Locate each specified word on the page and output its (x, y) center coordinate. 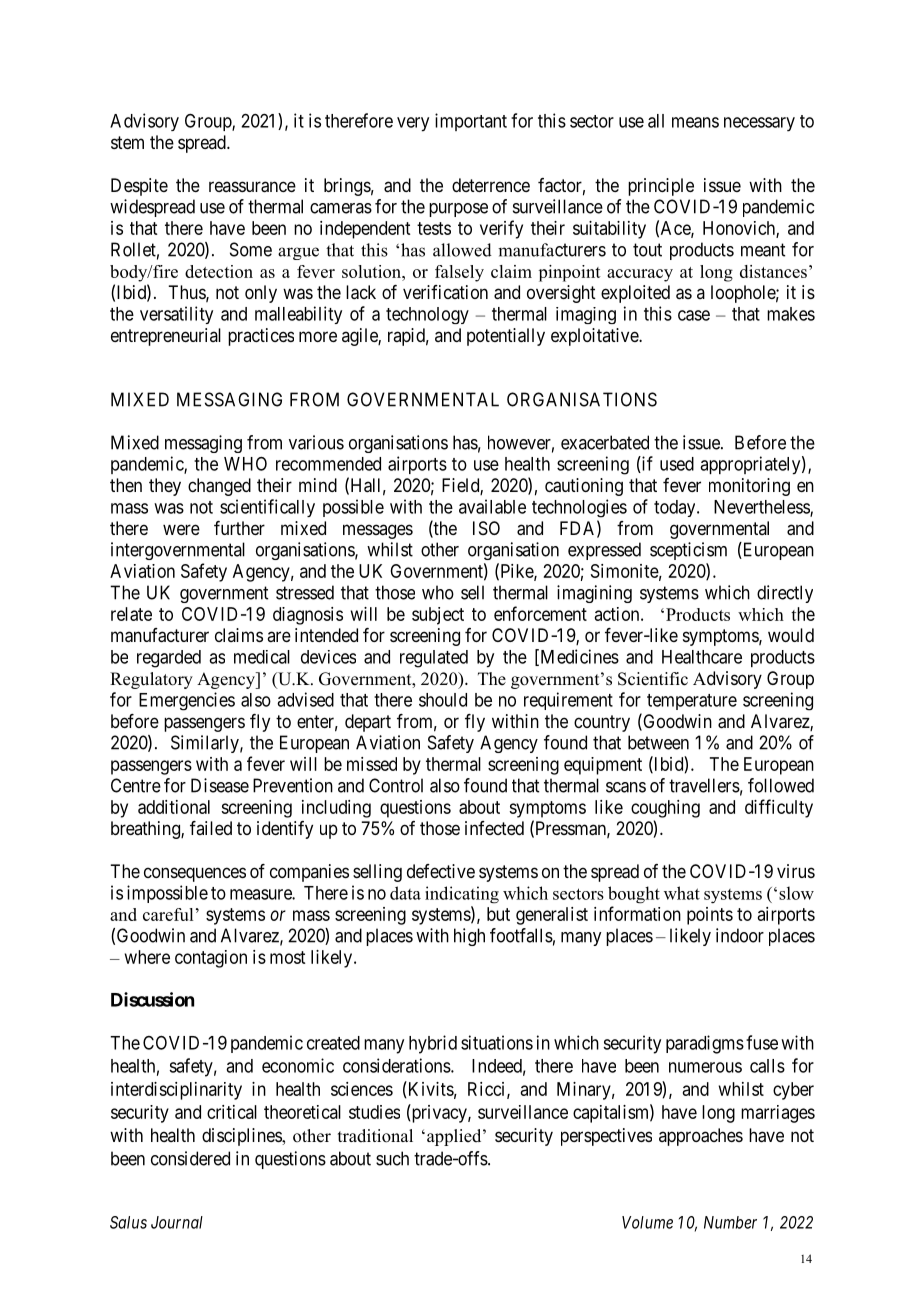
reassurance (252, 187)
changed (219, 487)
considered (190, 1158)
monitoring (749, 487)
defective (441, 871)
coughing (665, 809)
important (471, 122)
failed (211, 828)
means (695, 122)
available (492, 506)
